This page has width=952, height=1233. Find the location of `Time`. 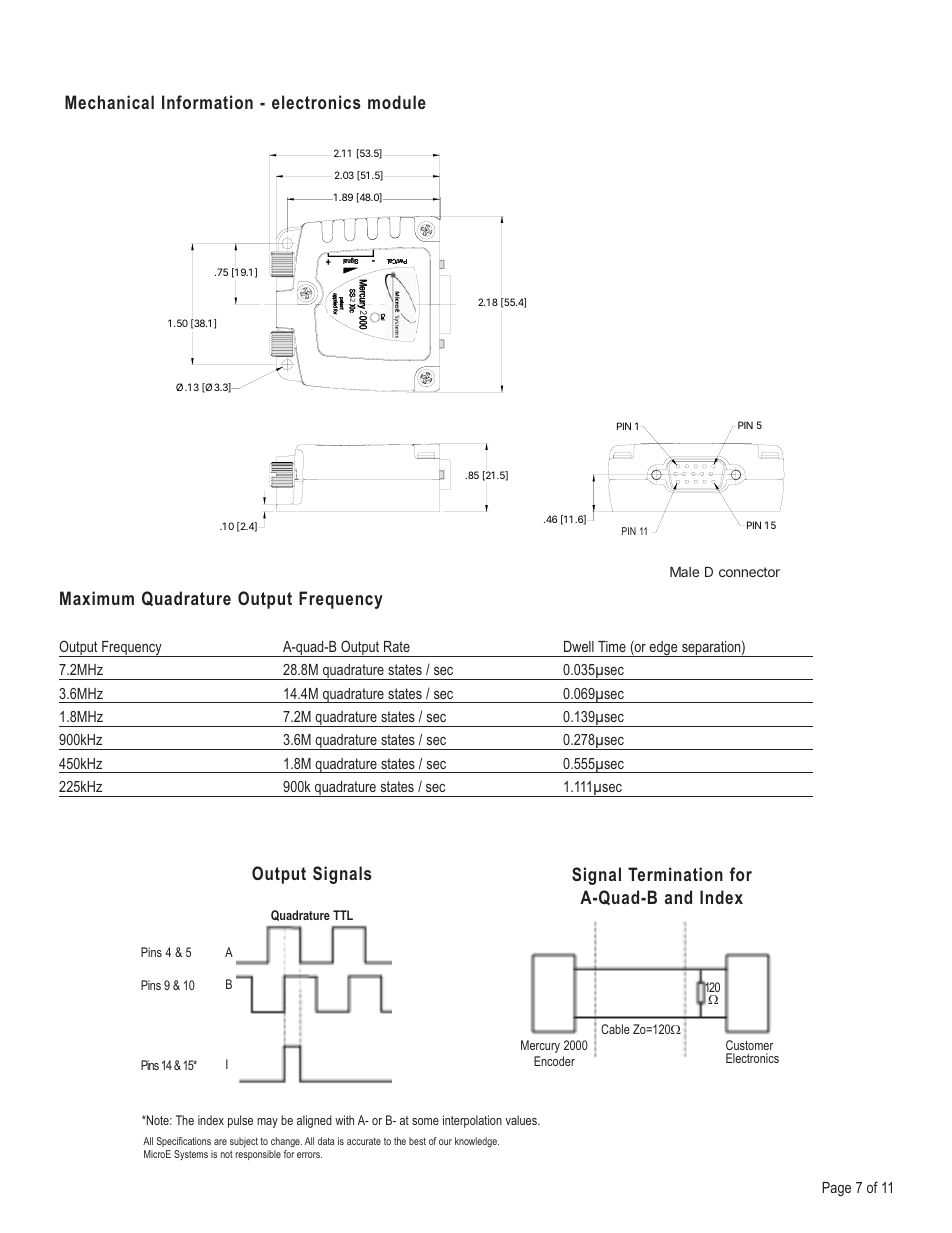

Time is located at coordinates (612, 646).
